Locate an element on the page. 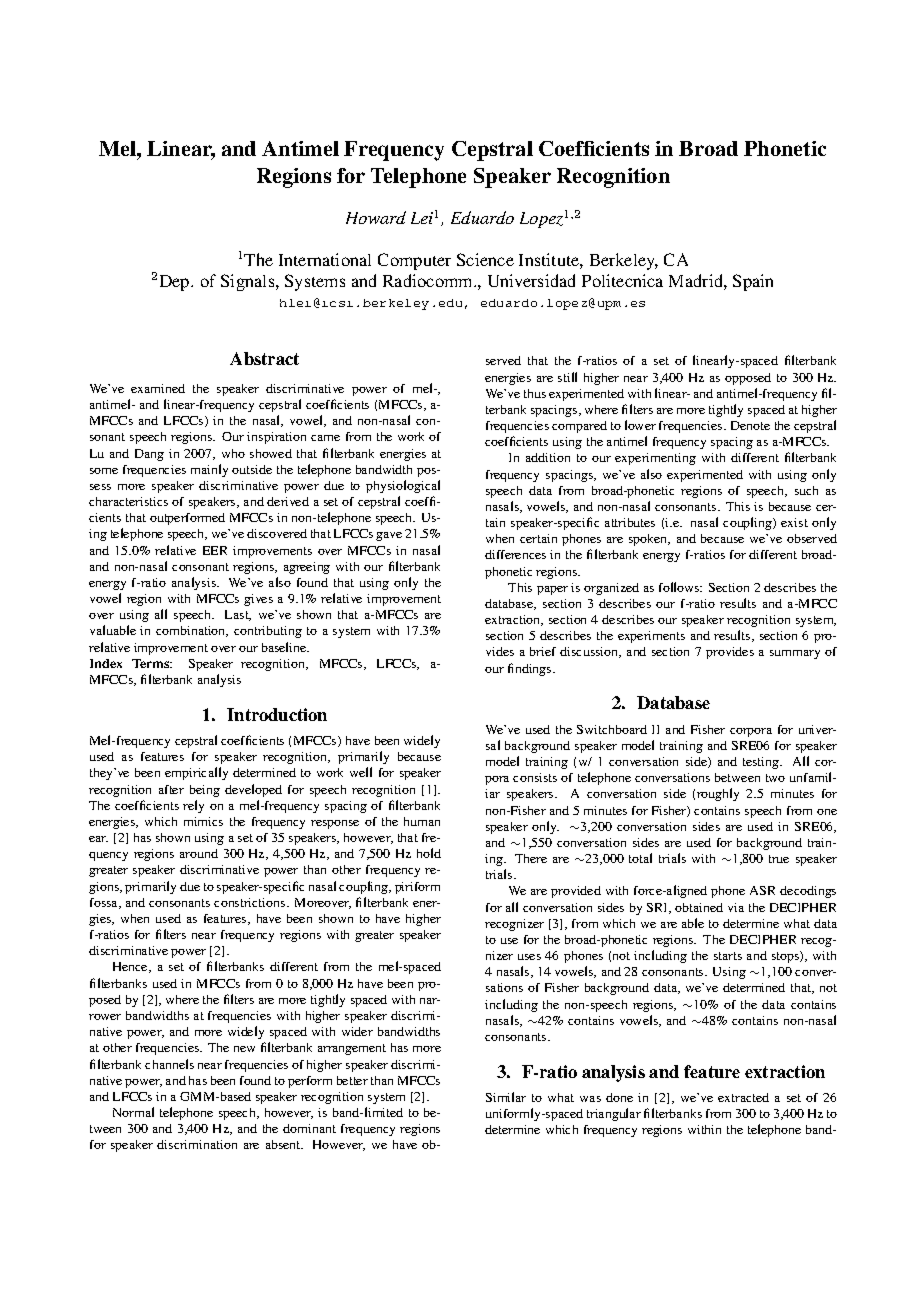 This page has height=1308, width=924. Denote is located at coordinates (750, 425).
